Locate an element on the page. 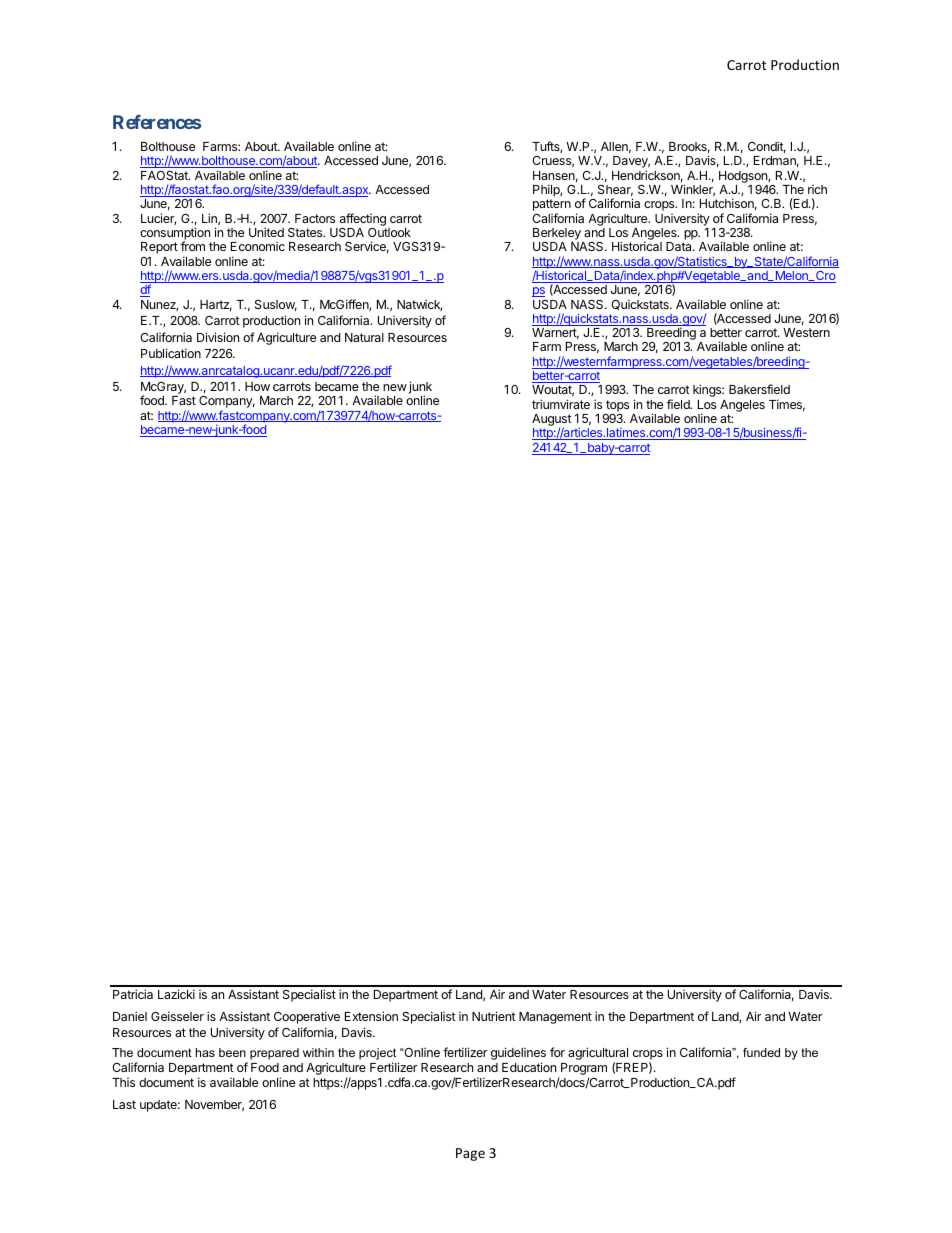  funded is located at coordinates (761, 1052).
